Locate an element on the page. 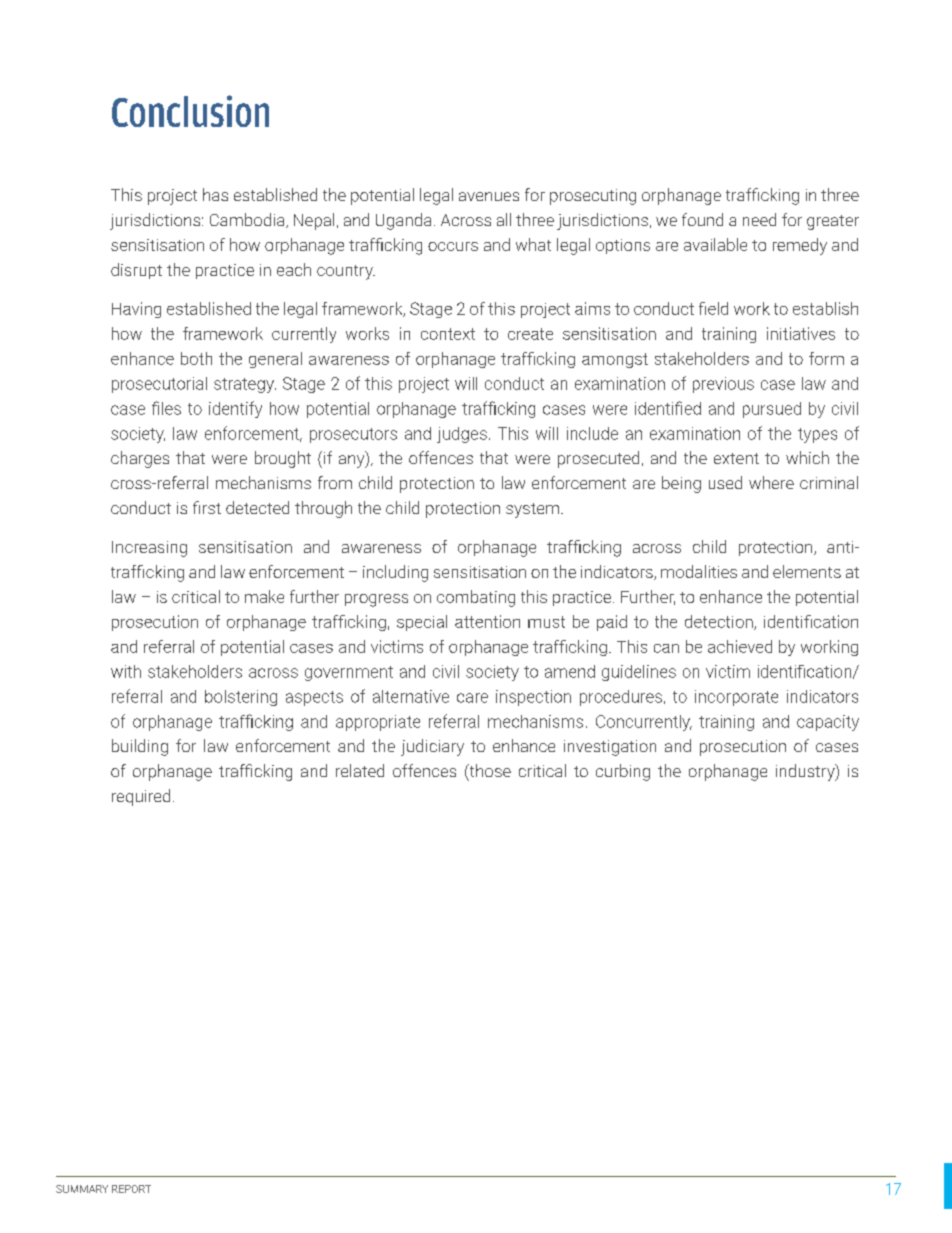 The height and width of the page is (1233, 952). SUMMARY is located at coordinates (82, 1189).
